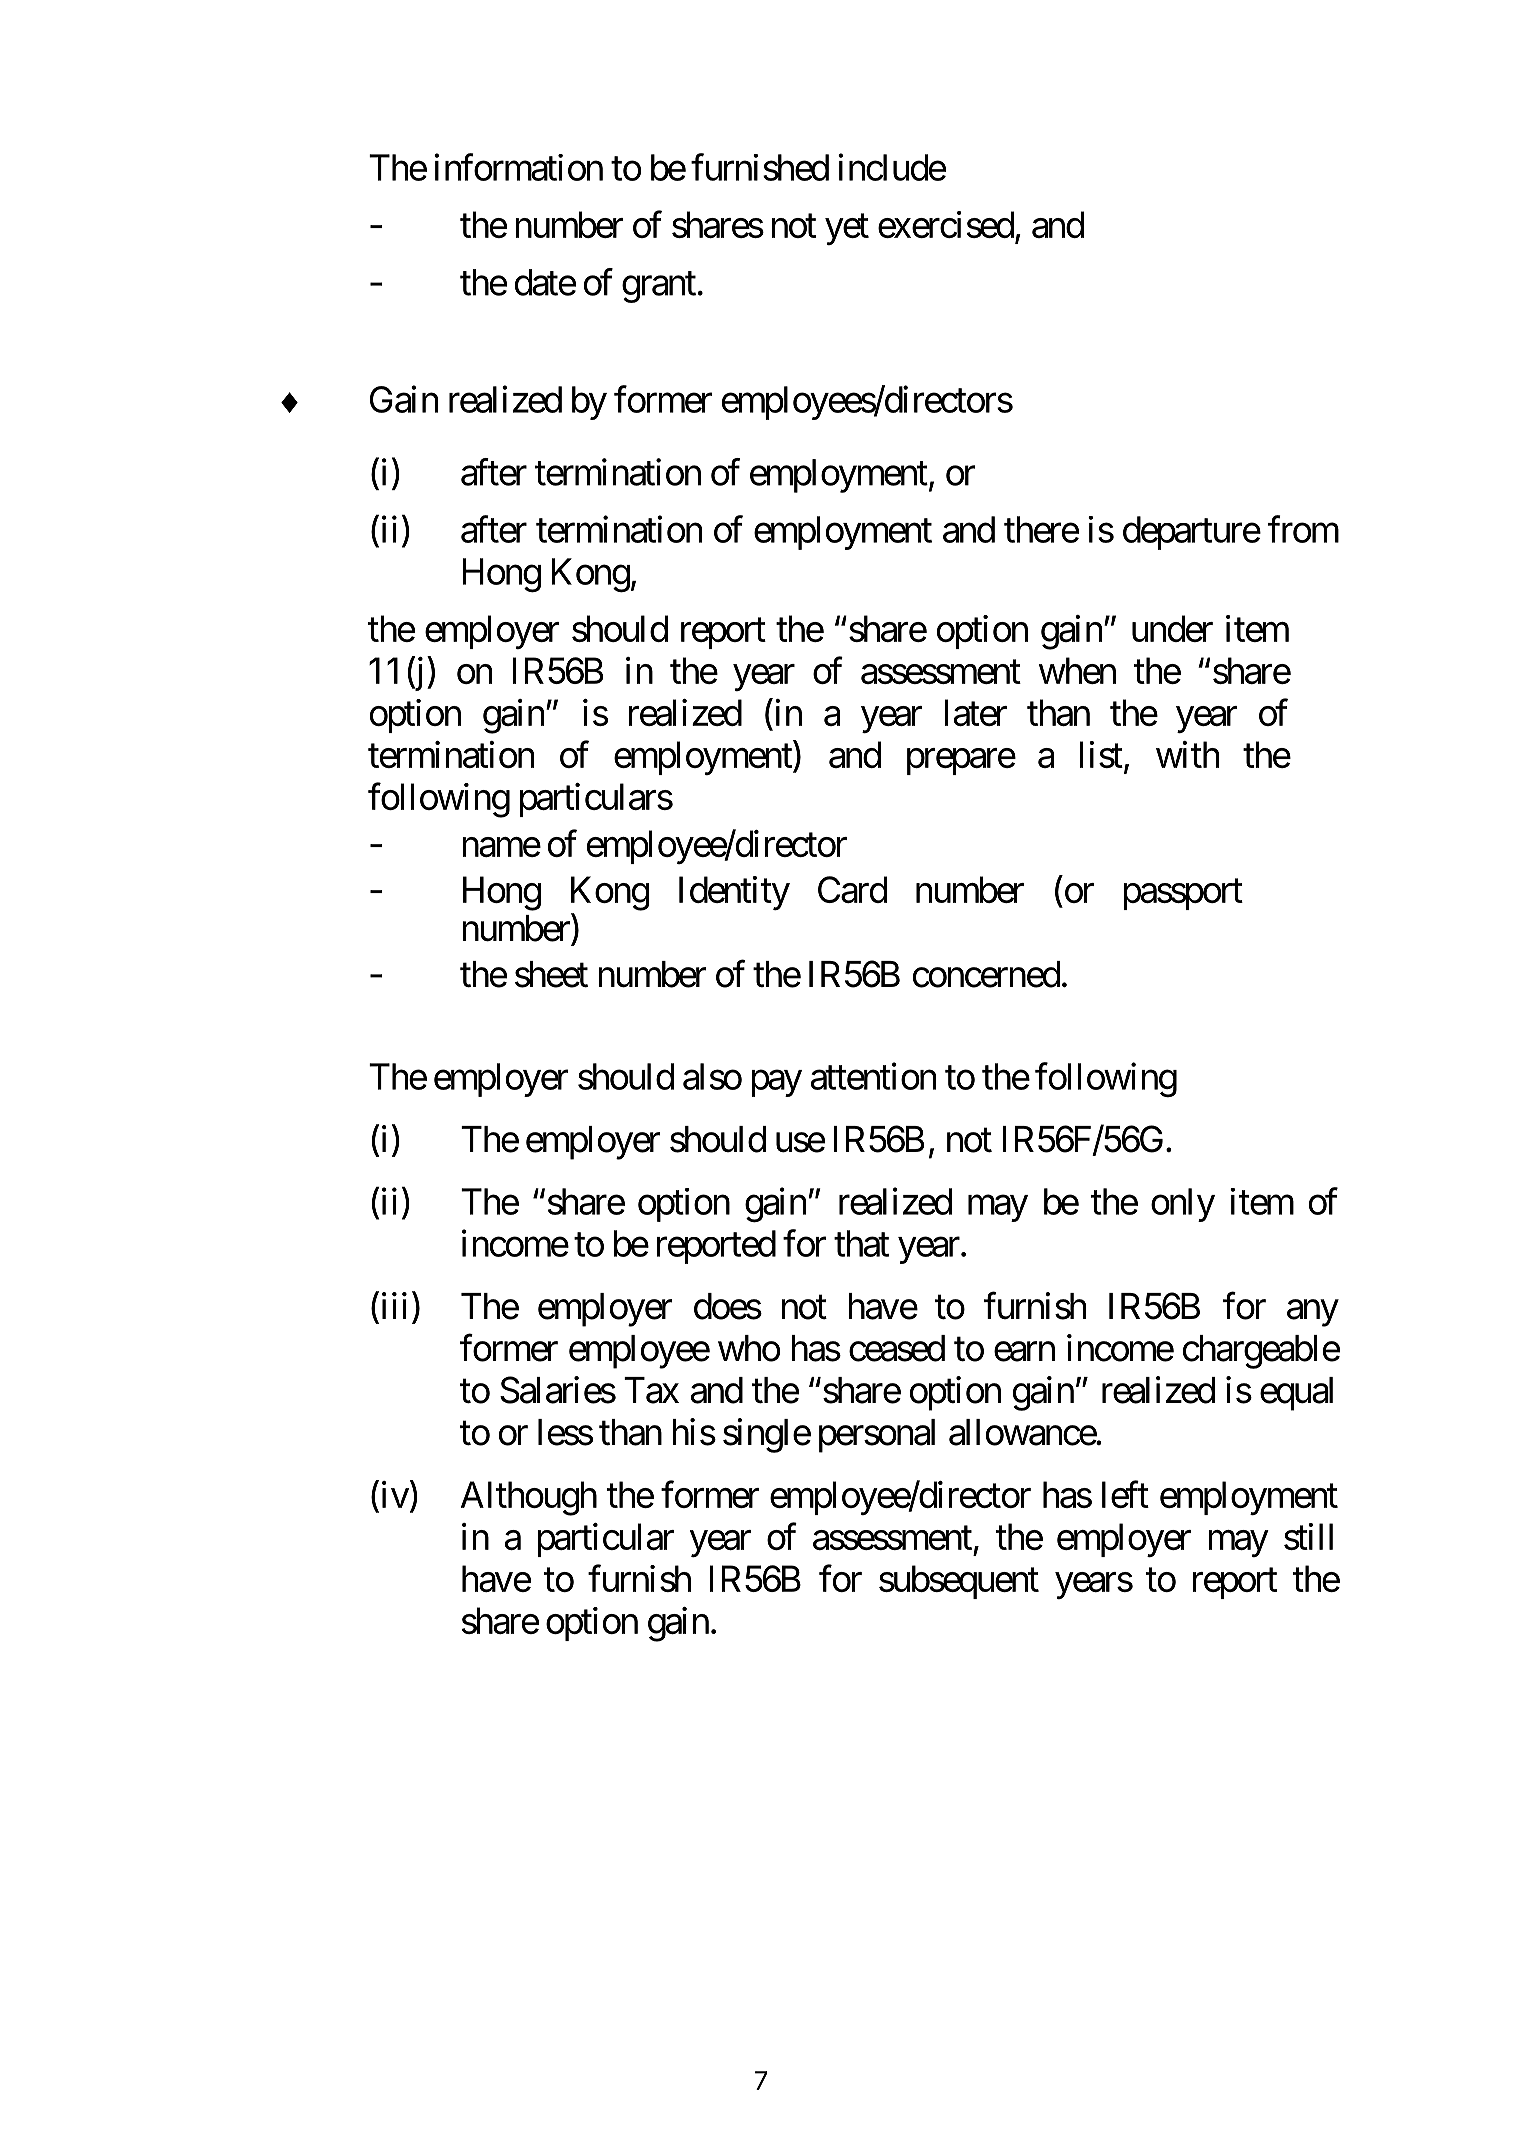 This screenshot has width=1521, height=2151. Describe the element at coordinates (518, 167) in the screenshot. I see `information` at that location.
